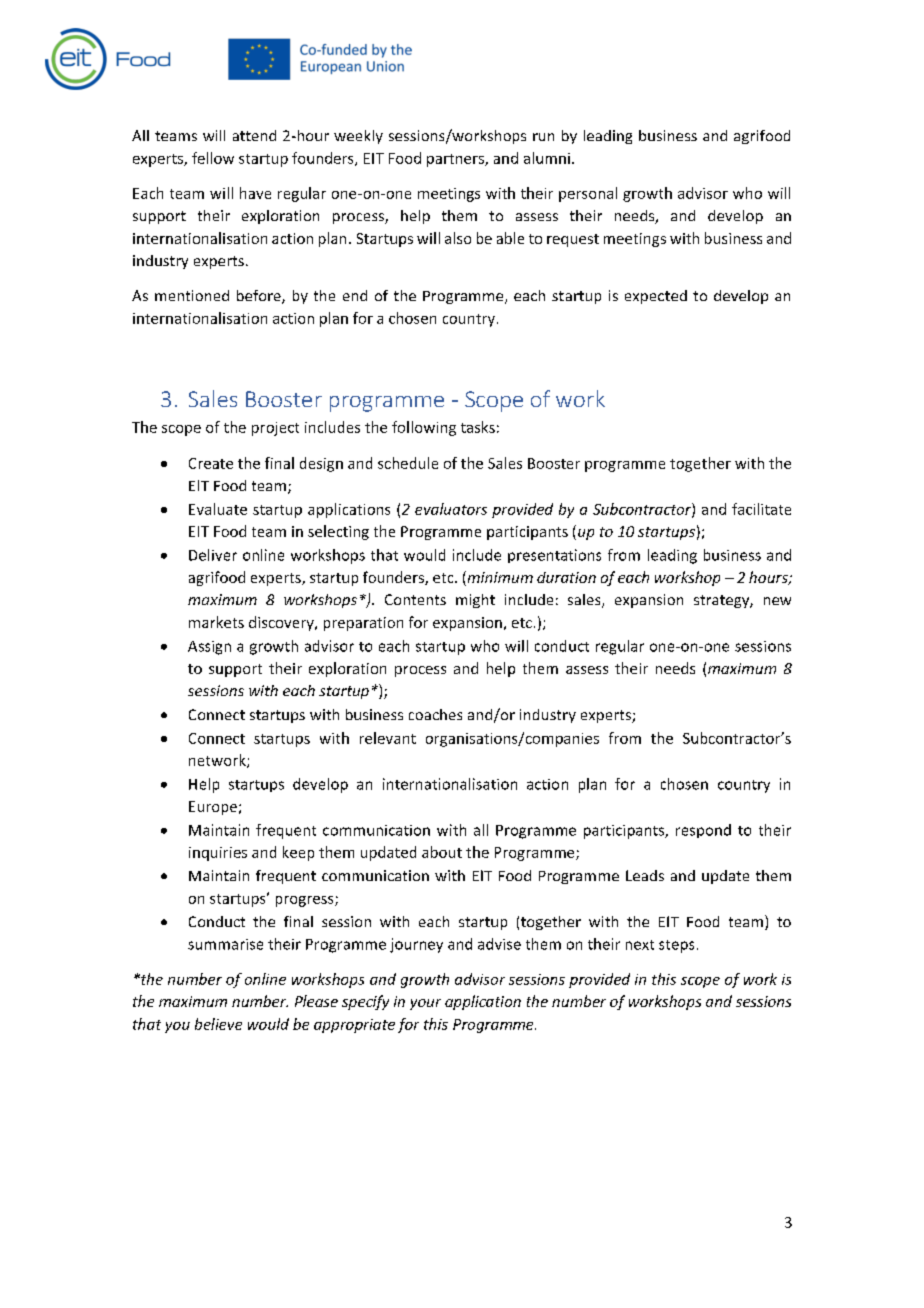 The width and height of the screenshot is (924, 1308). I want to click on steps, so click(676, 946).
